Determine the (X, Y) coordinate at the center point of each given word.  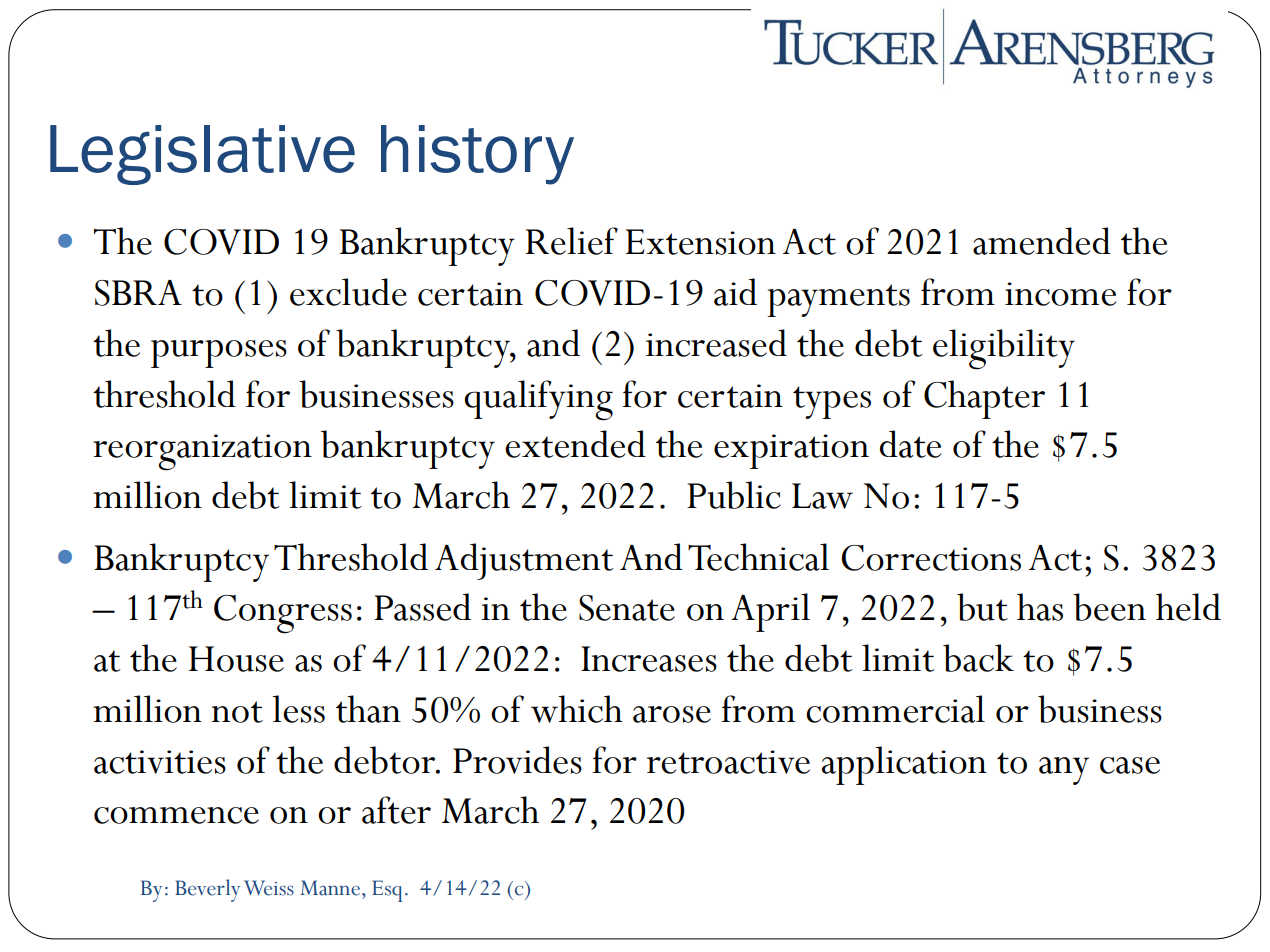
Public (734, 495)
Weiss (269, 888)
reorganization (202, 452)
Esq (387, 891)
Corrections (931, 558)
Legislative (202, 155)
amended (1042, 241)
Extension (700, 242)
